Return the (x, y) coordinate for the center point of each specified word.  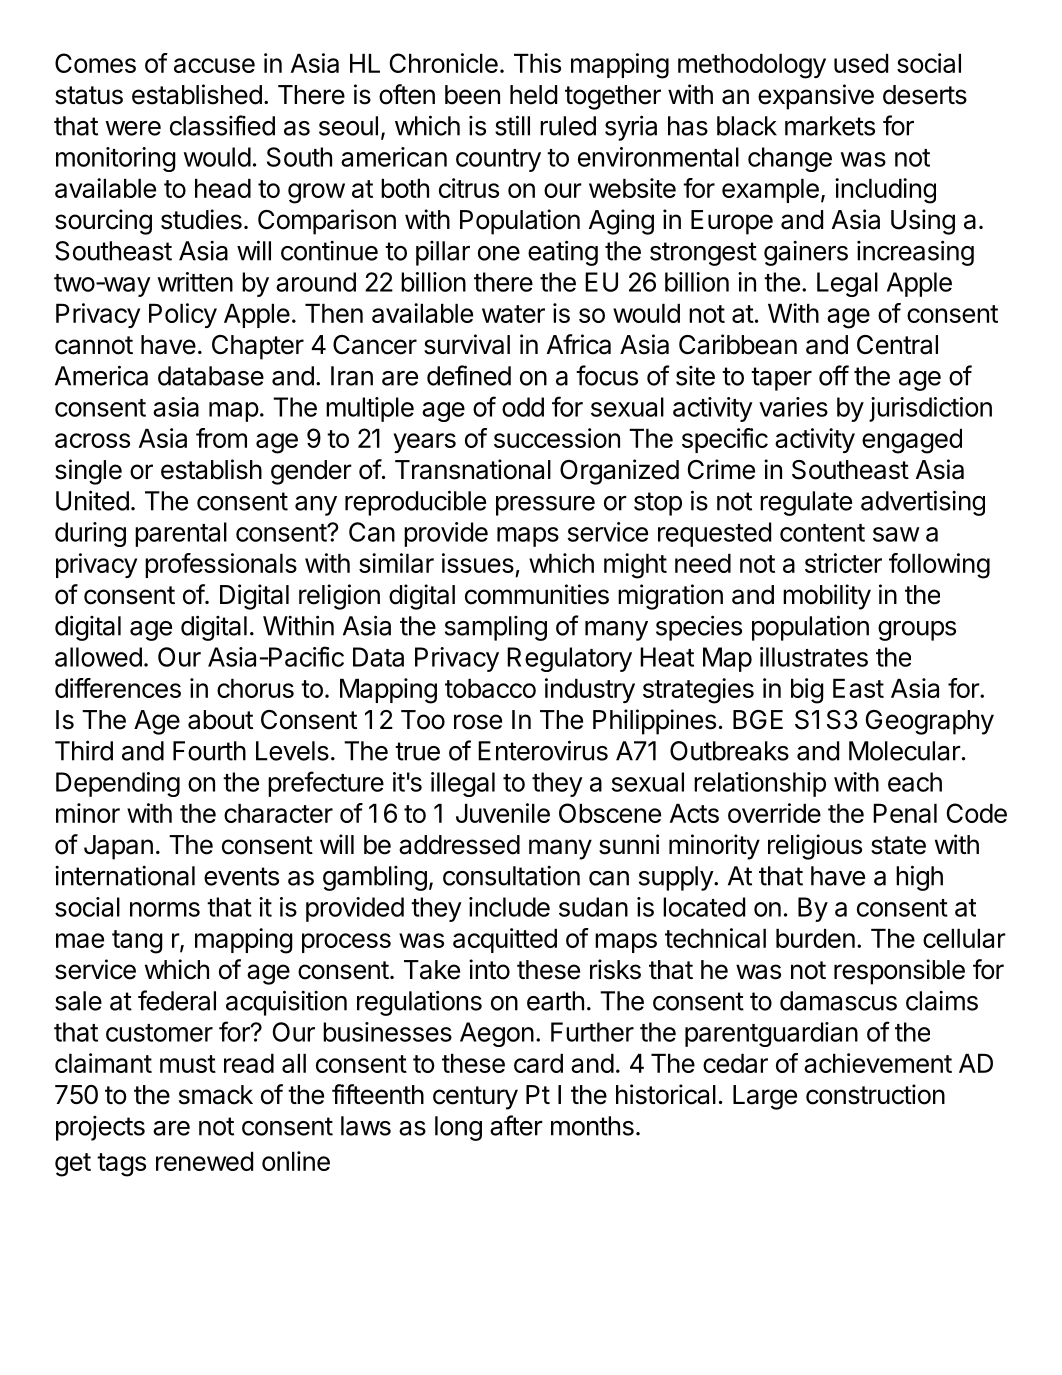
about (220, 720)
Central (897, 345)
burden (815, 938)
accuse (214, 65)
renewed (204, 1161)
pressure (545, 506)
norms (165, 909)
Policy (183, 315)
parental (181, 534)
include (509, 907)
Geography (930, 722)
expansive (816, 97)
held (533, 95)
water (513, 314)
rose (478, 722)
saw (896, 534)
